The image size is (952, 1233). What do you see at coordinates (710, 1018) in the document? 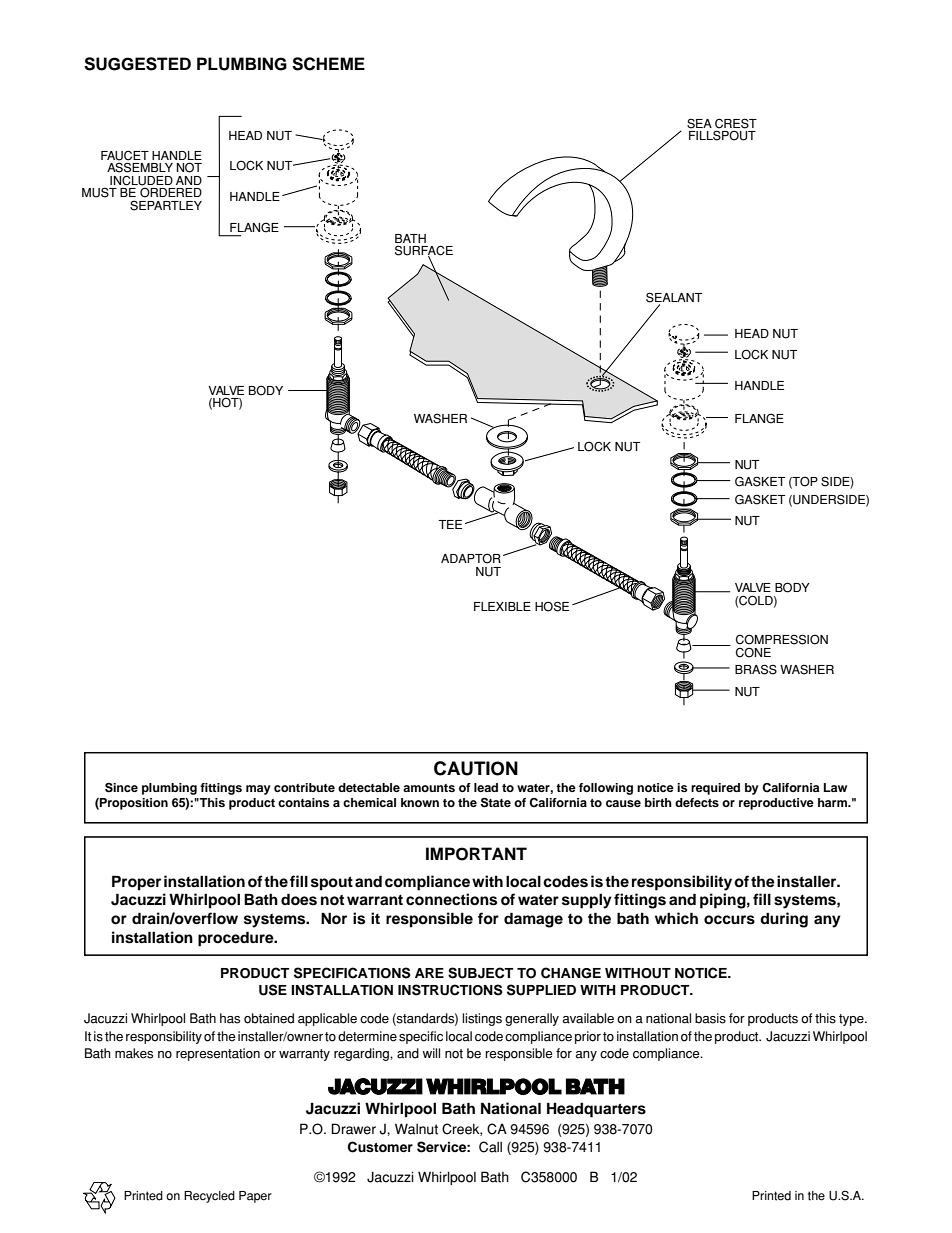
I see `basis` at bounding box center [710, 1018].
